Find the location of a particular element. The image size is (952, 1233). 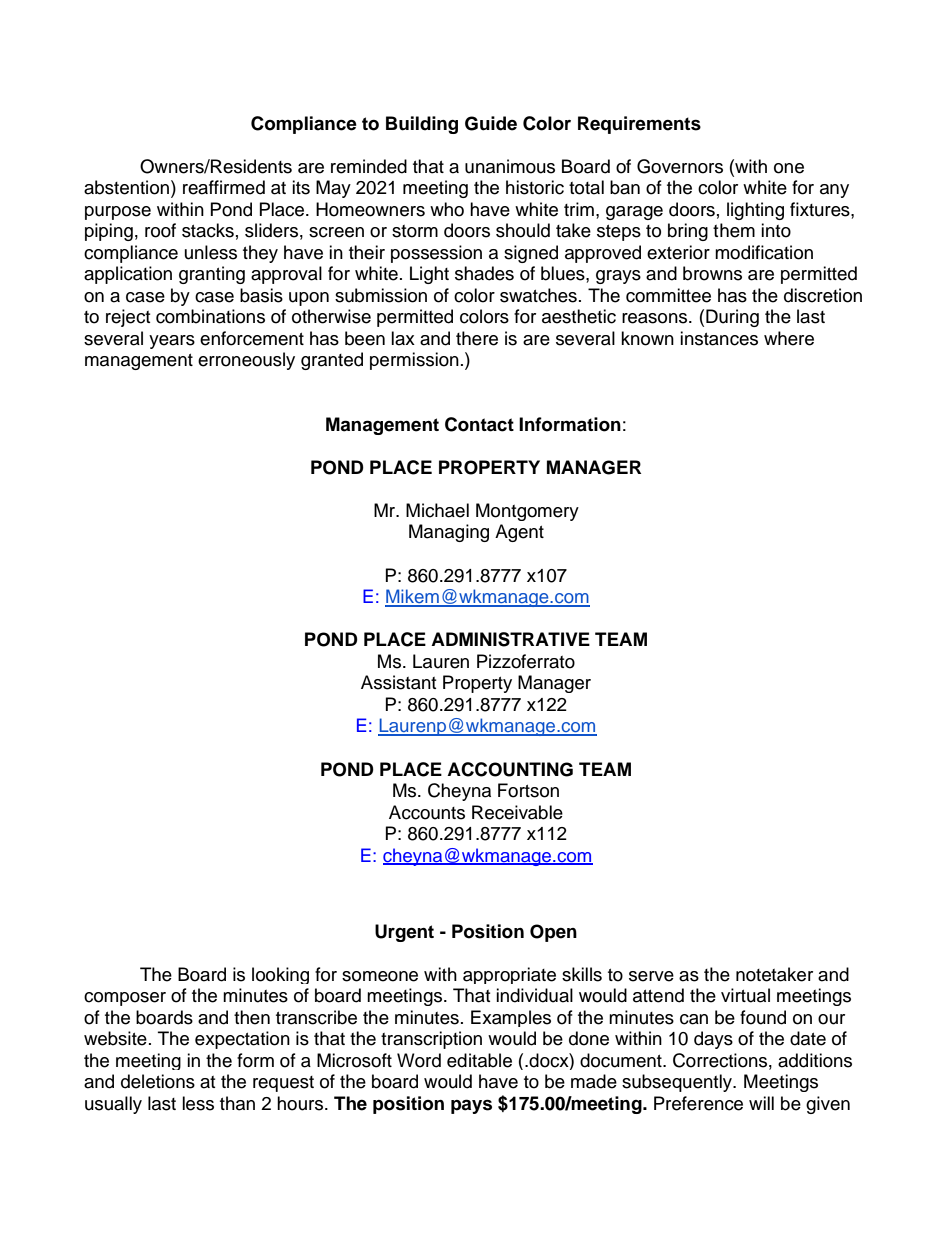

looking is located at coordinates (280, 975).
